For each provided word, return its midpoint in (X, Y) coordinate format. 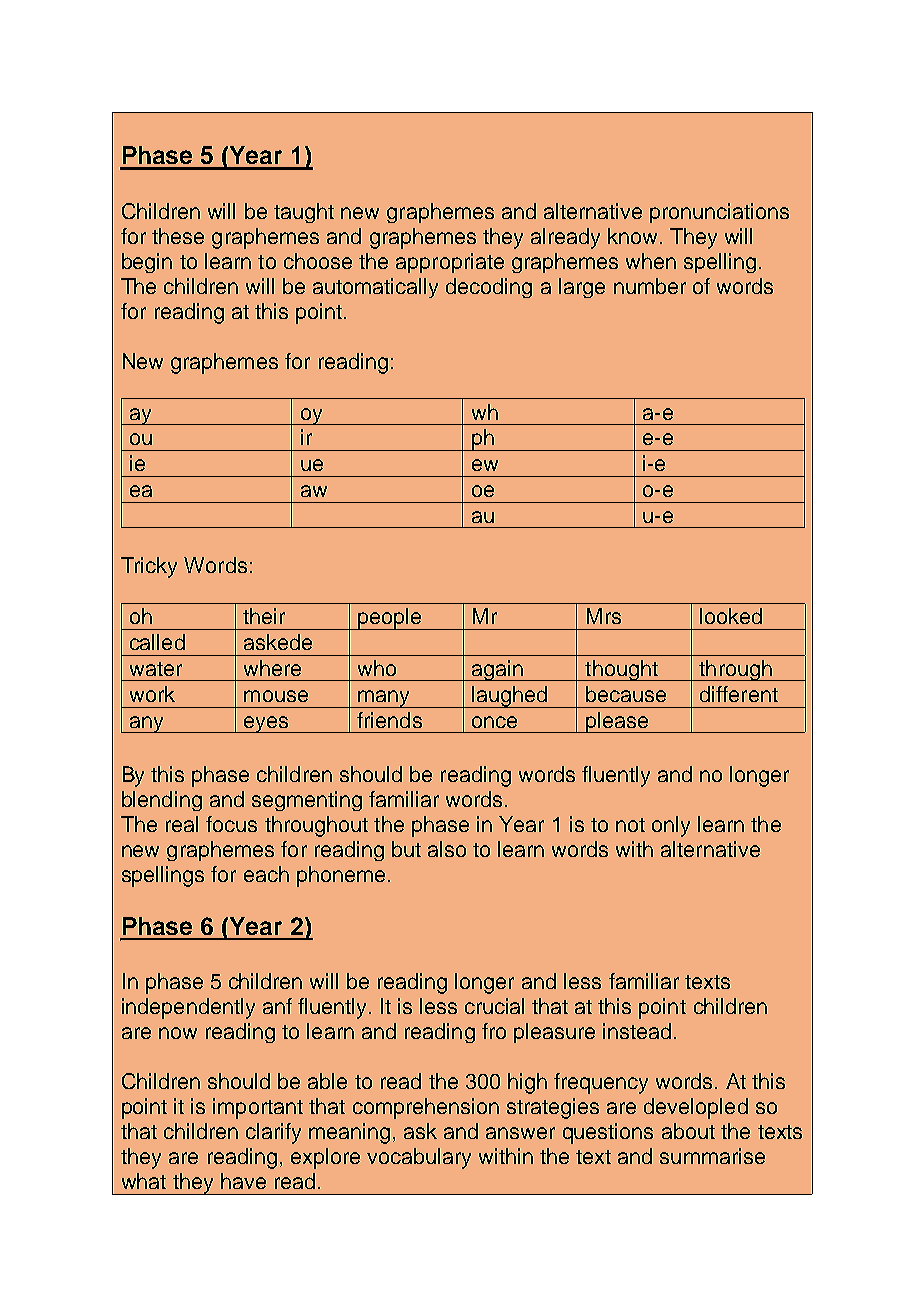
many (384, 699)
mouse (276, 696)
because (626, 694)
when (651, 261)
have (243, 1181)
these (178, 236)
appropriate (450, 263)
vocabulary (419, 1158)
